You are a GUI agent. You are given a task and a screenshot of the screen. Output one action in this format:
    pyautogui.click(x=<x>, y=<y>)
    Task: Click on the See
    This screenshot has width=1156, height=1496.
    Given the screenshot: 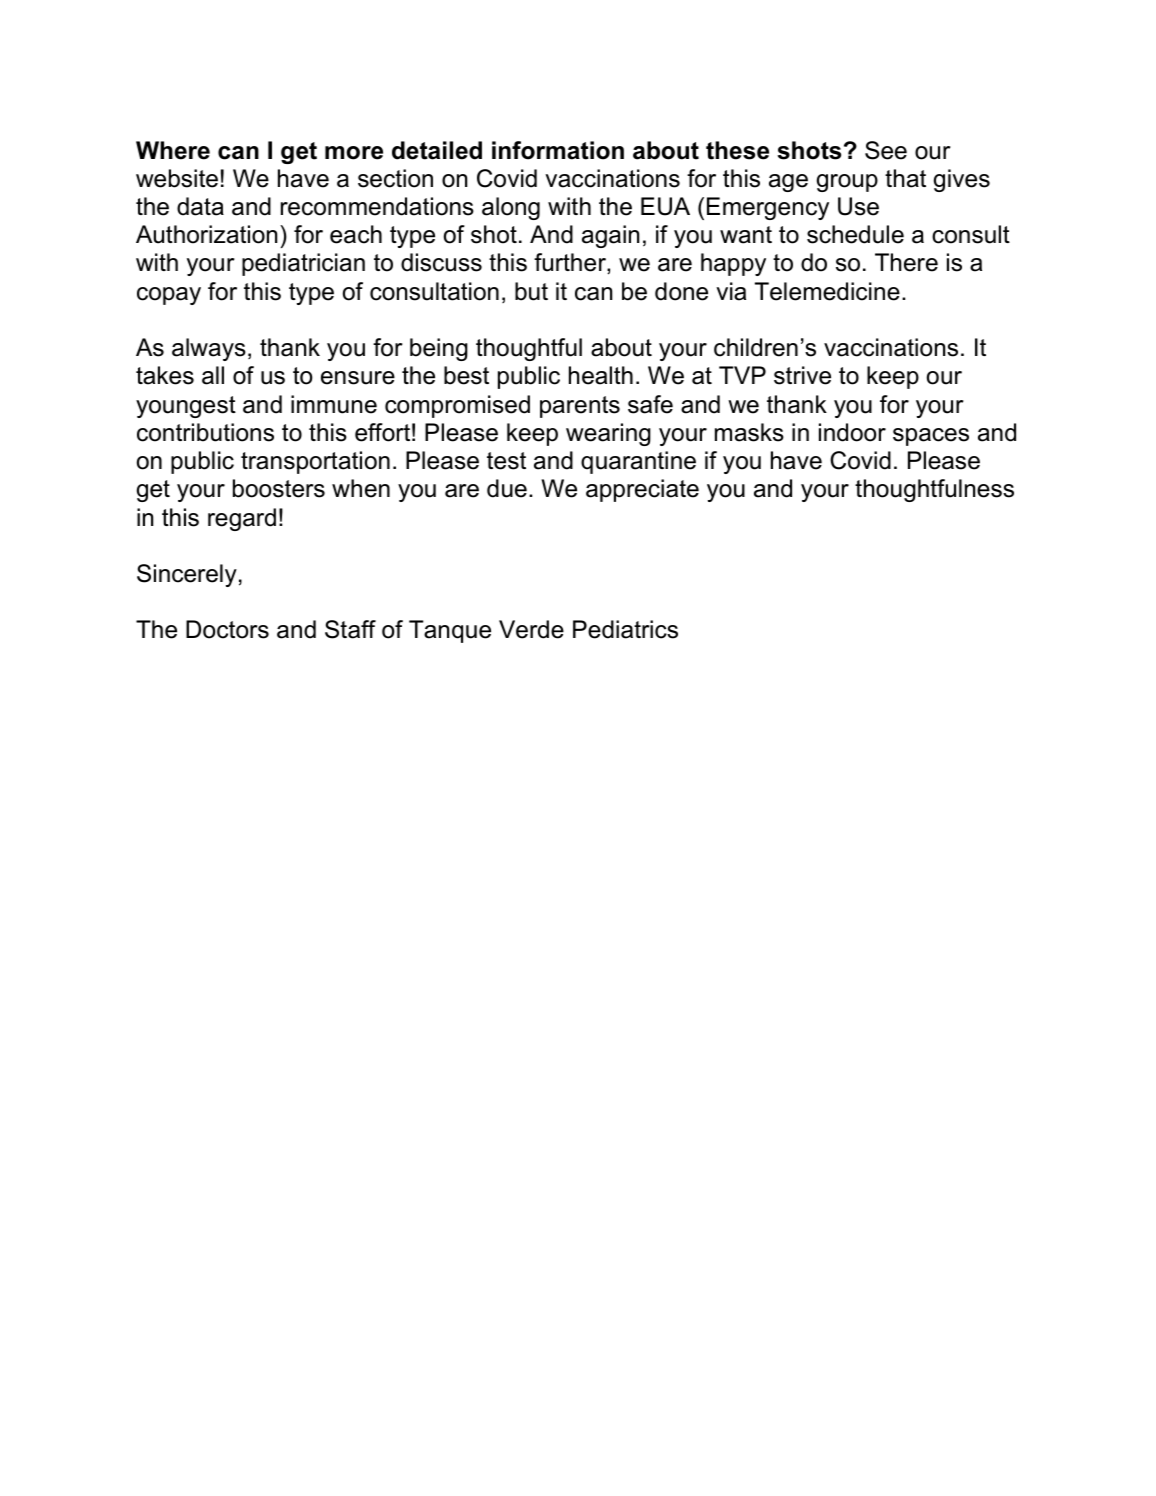 What is the action you would take?
    pyautogui.click(x=886, y=150)
